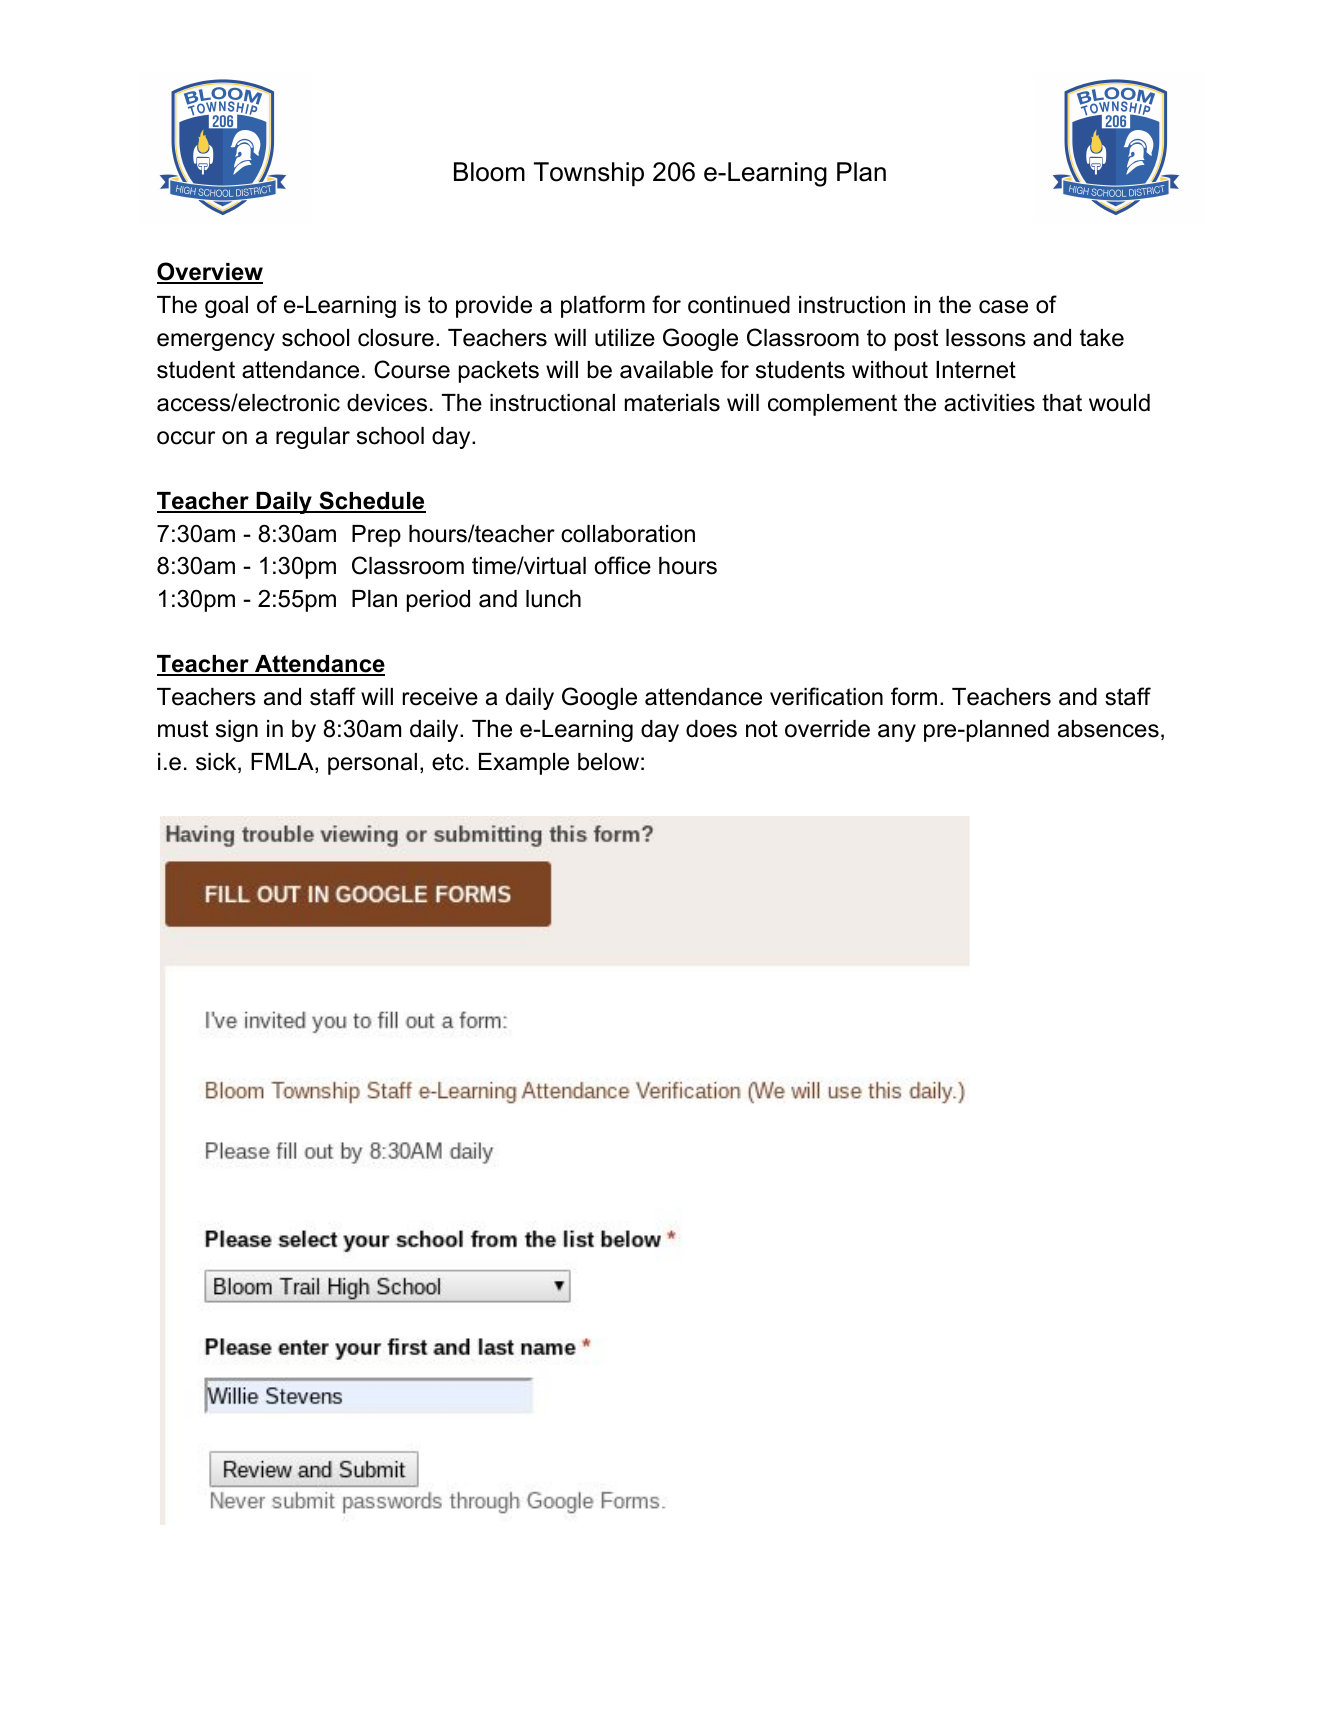 This screenshot has width=1332, height=1724. Describe the element at coordinates (1003, 307) in the screenshot. I see `case` at that location.
